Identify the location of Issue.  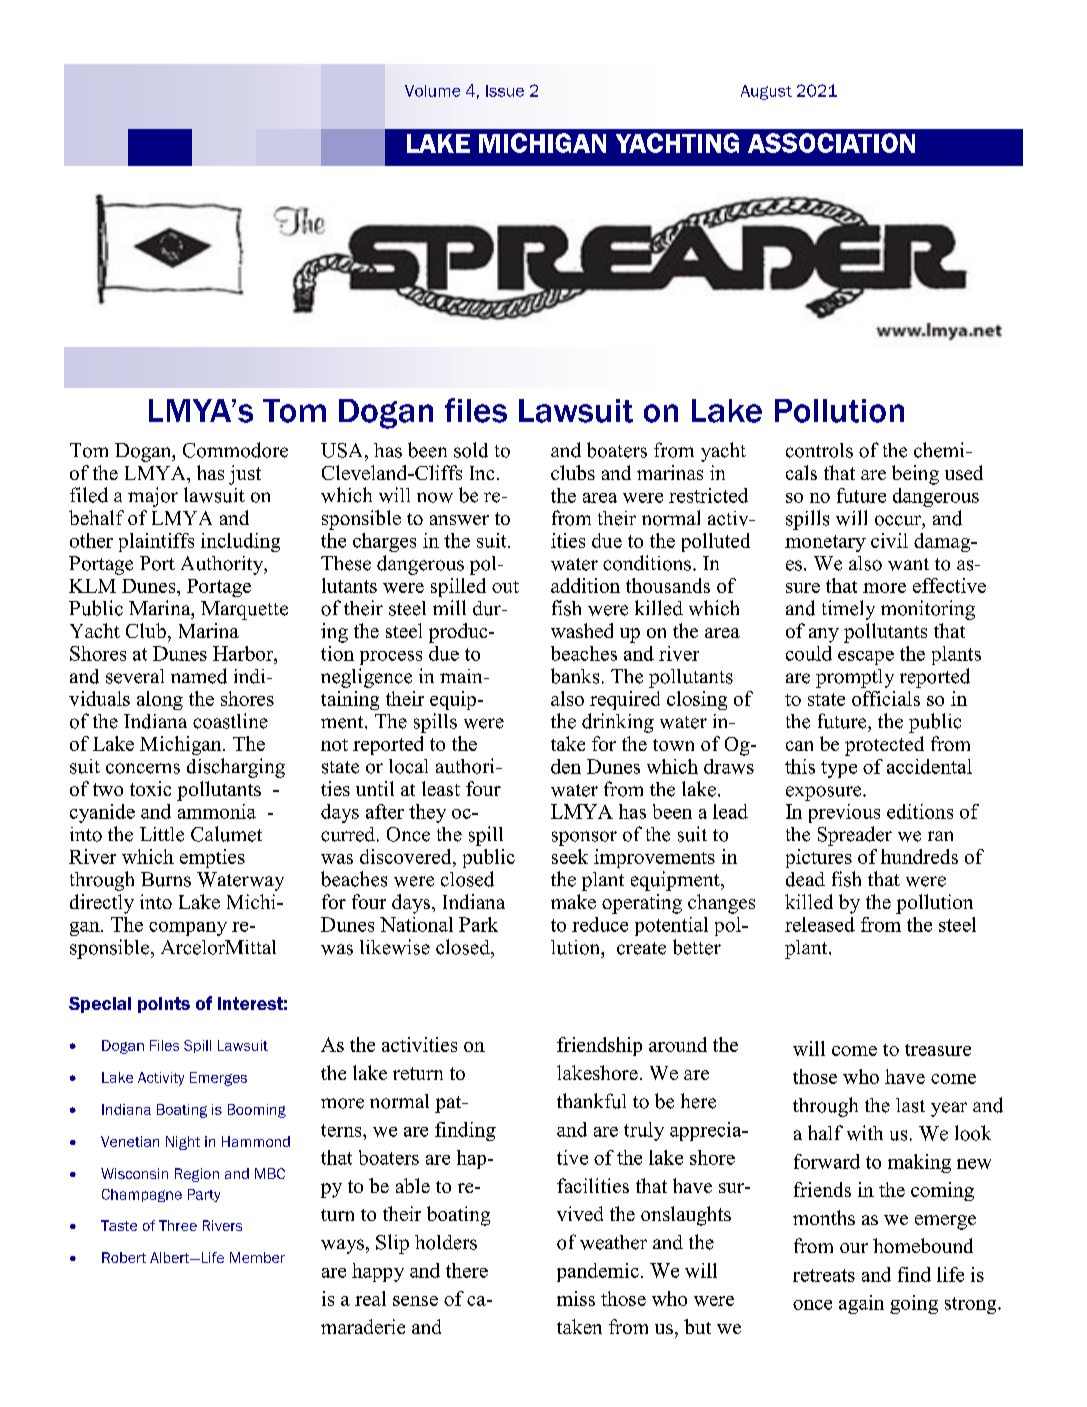
(505, 91).
